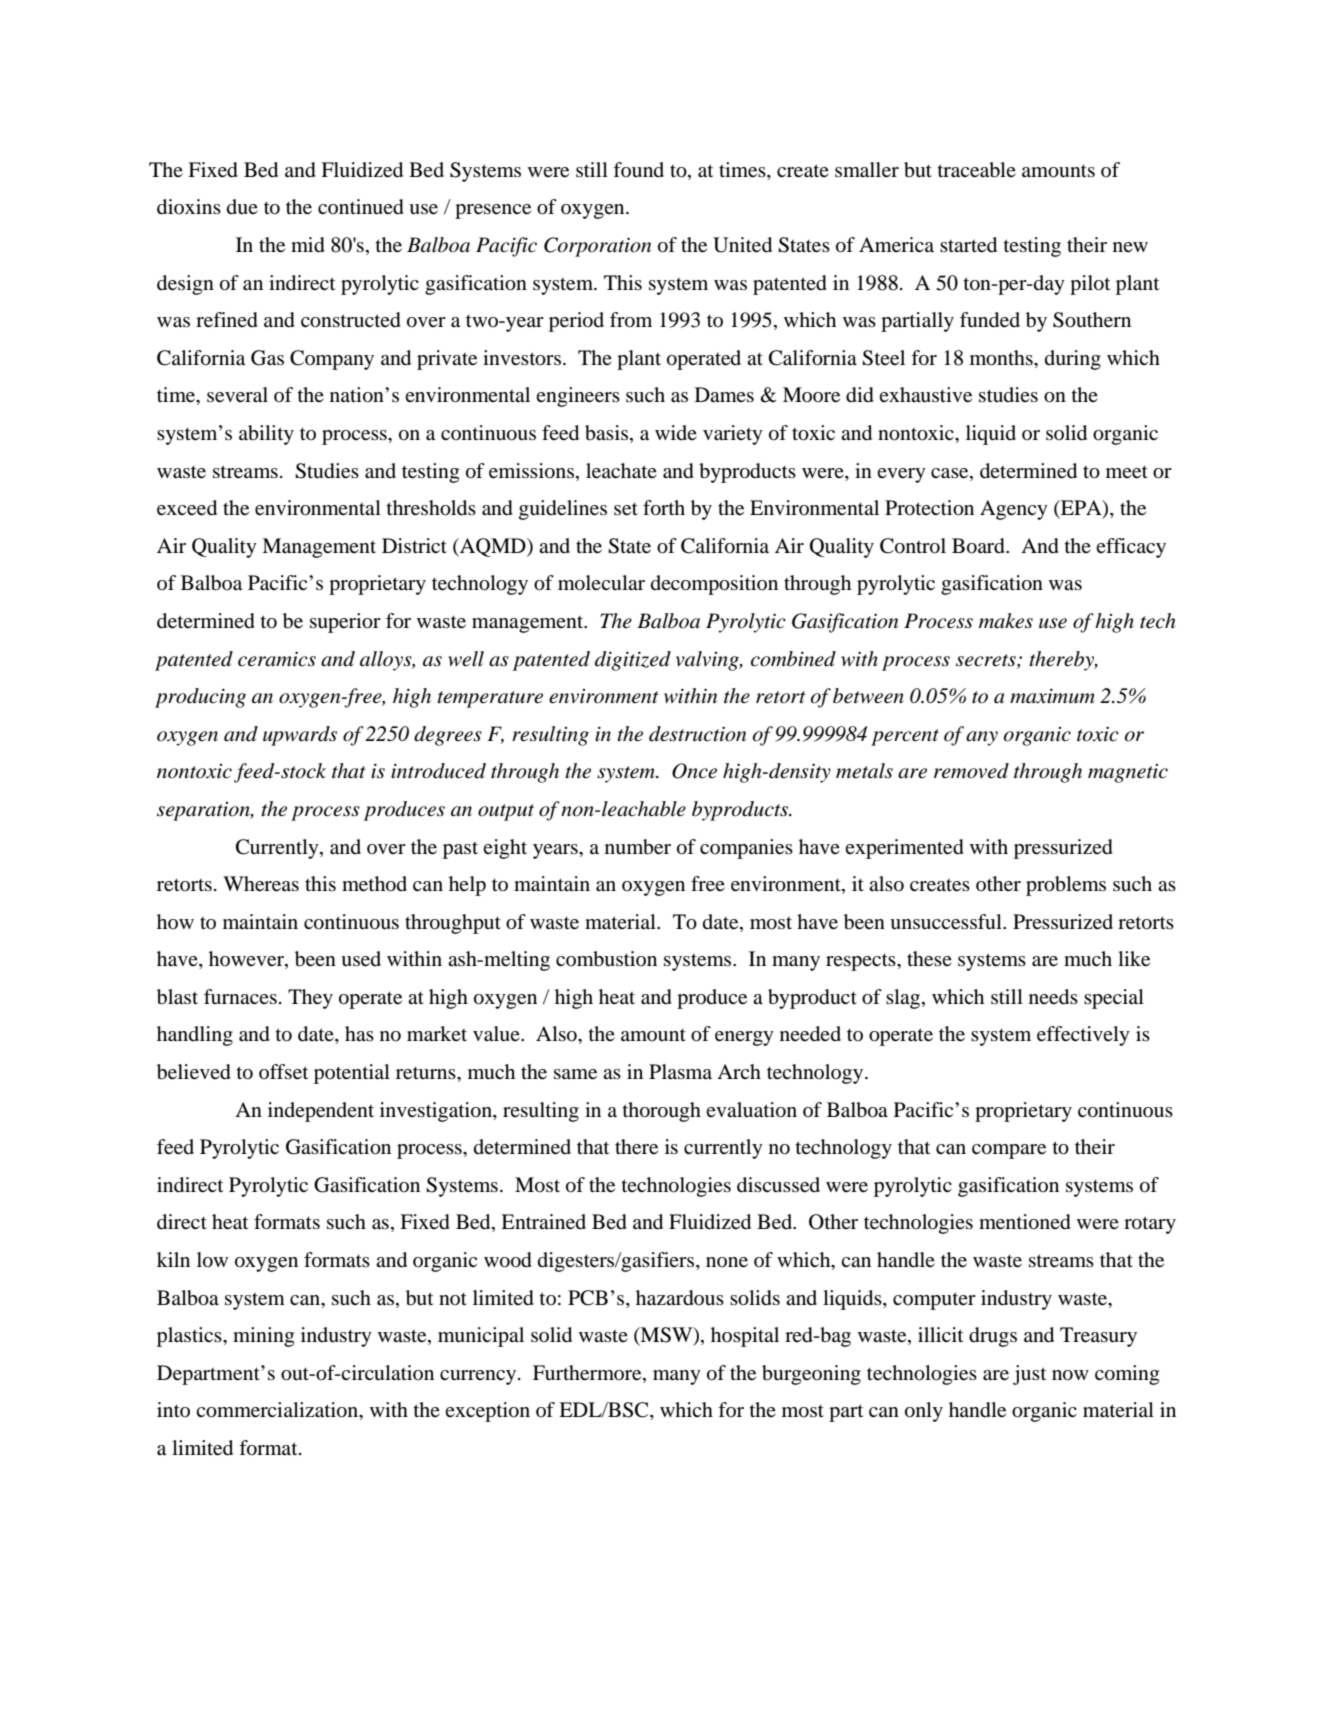 The width and height of the page is (1334, 1726). What do you see at coordinates (664, 508) in the page?
I see `forth` at bounding box center [664, 508].
